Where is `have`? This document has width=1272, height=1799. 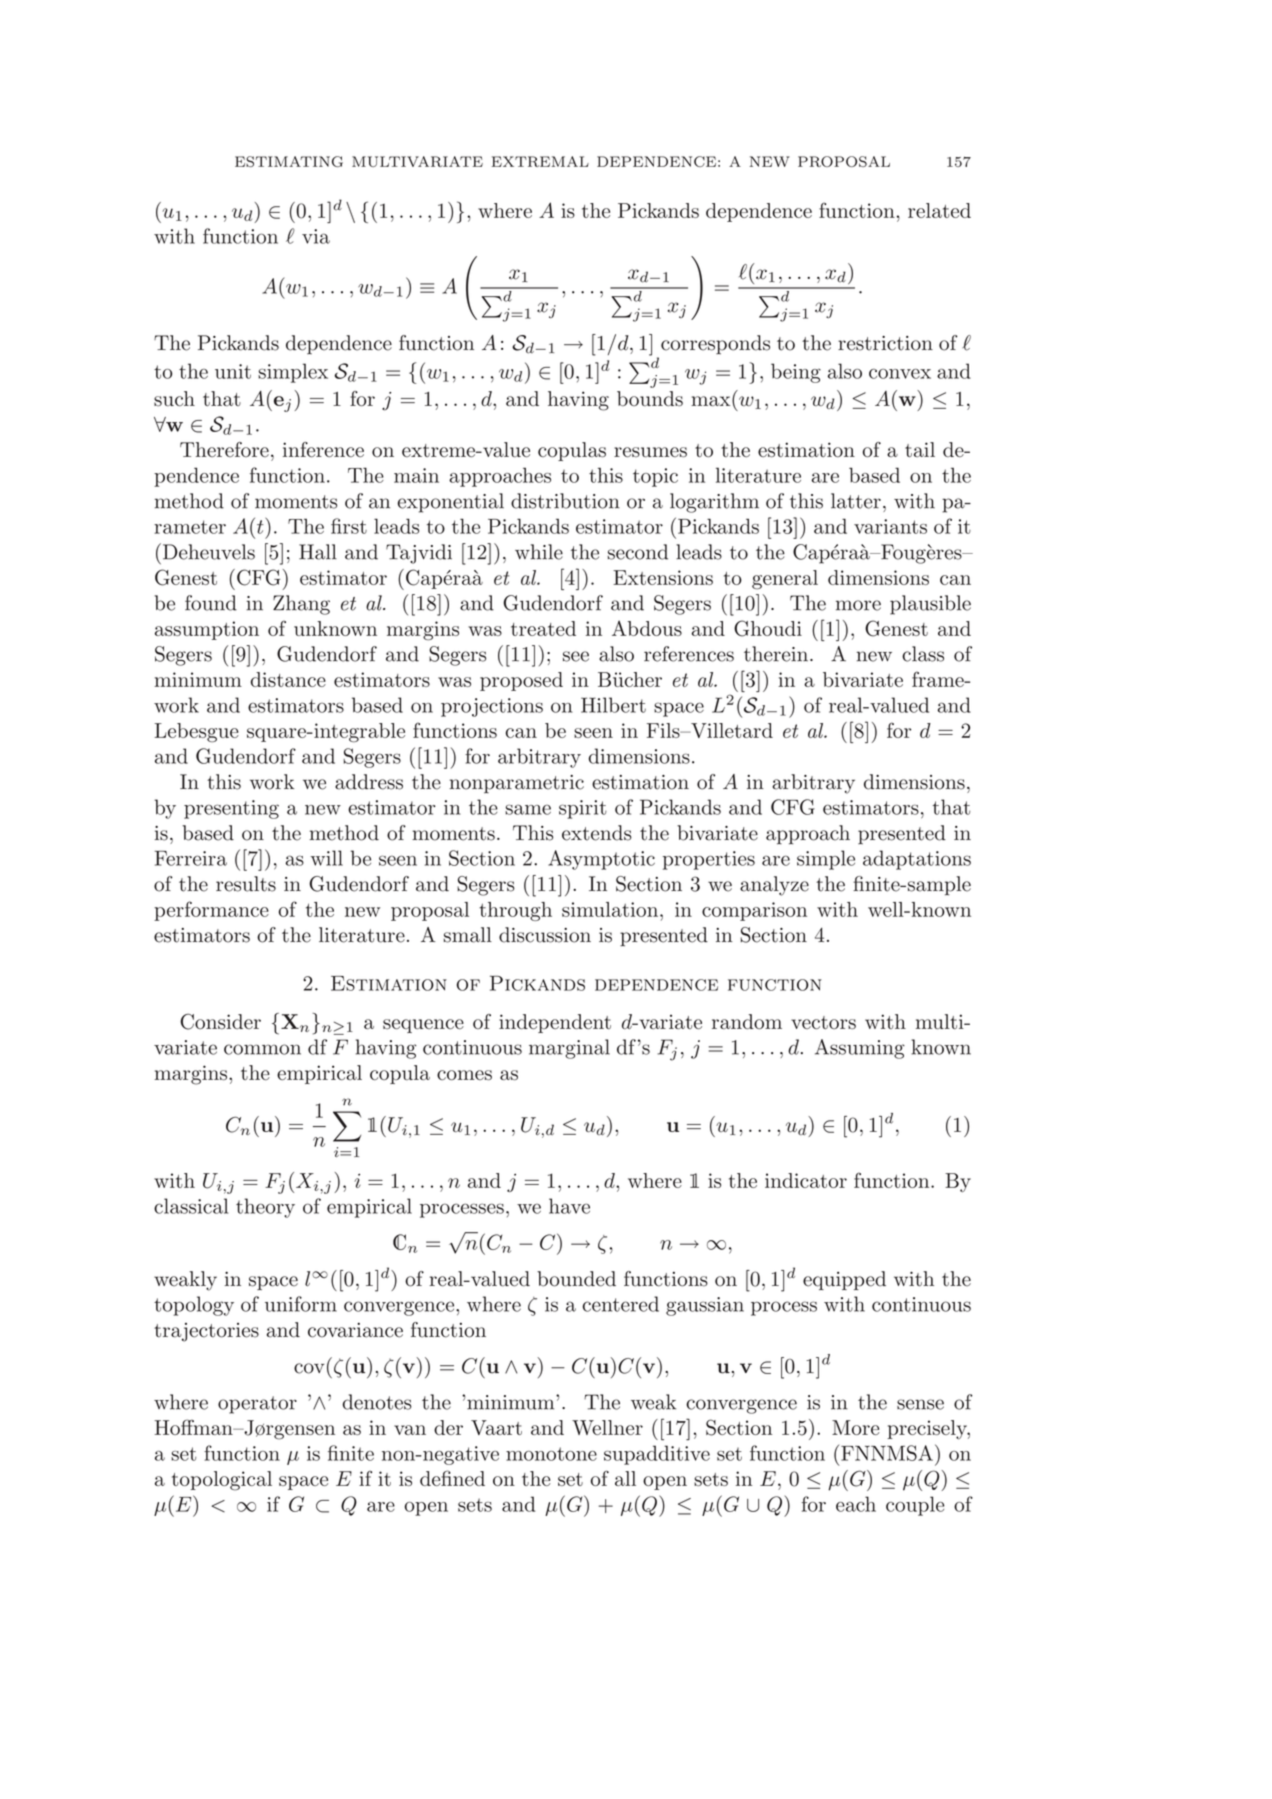 have is located at coordinates (569, 1206).
